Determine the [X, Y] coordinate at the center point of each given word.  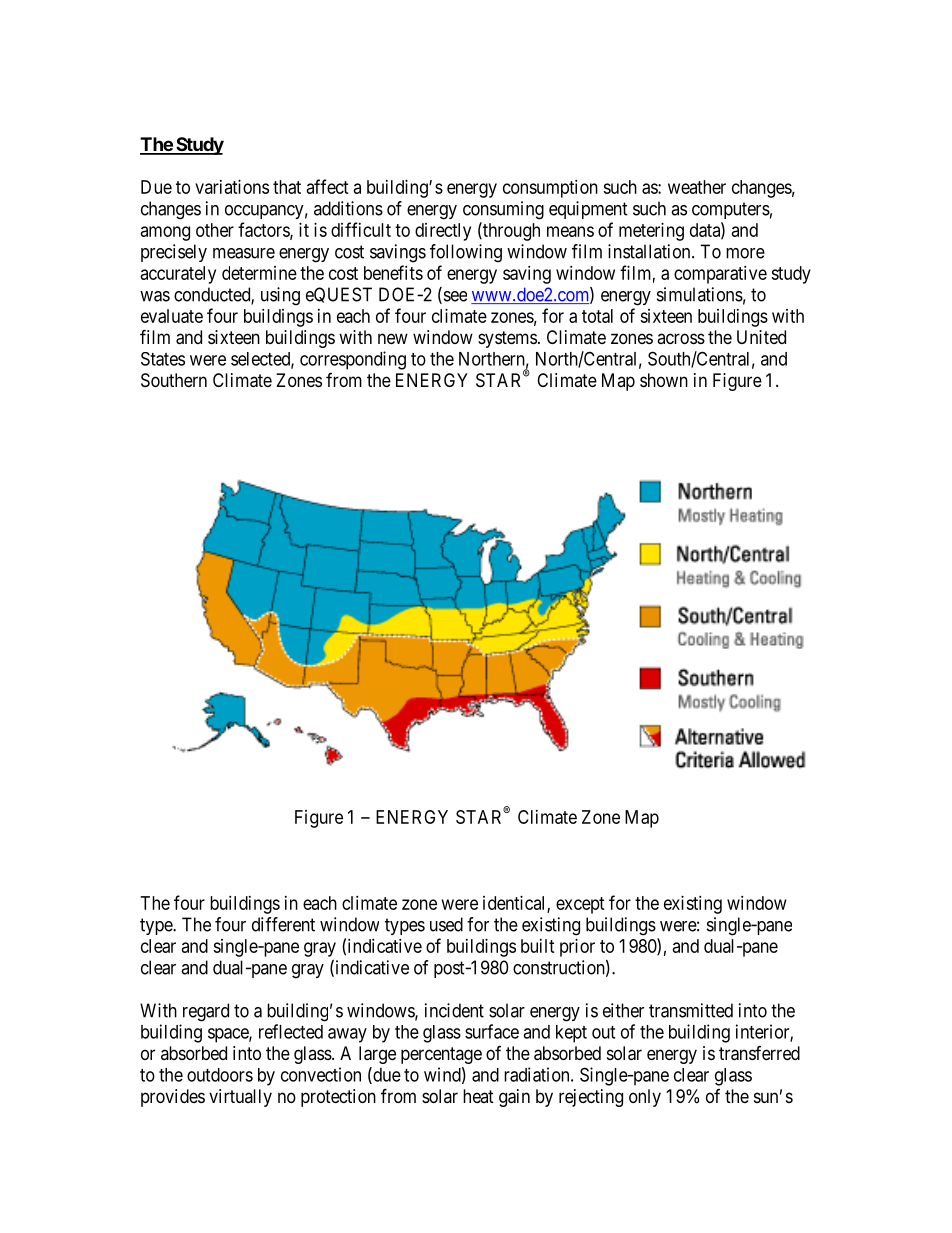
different [283, 924]
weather [697, 187]
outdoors [220, 1075]
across [681, 338]
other [215, 230]
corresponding [353, 360]
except [580, 905]
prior [577, 948]
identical [515, 904]
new [393, 338]
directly [443, 232]
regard [206, 1012]
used [446, 924]
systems [507, 339]
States [163, 359]
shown [664, 380]
